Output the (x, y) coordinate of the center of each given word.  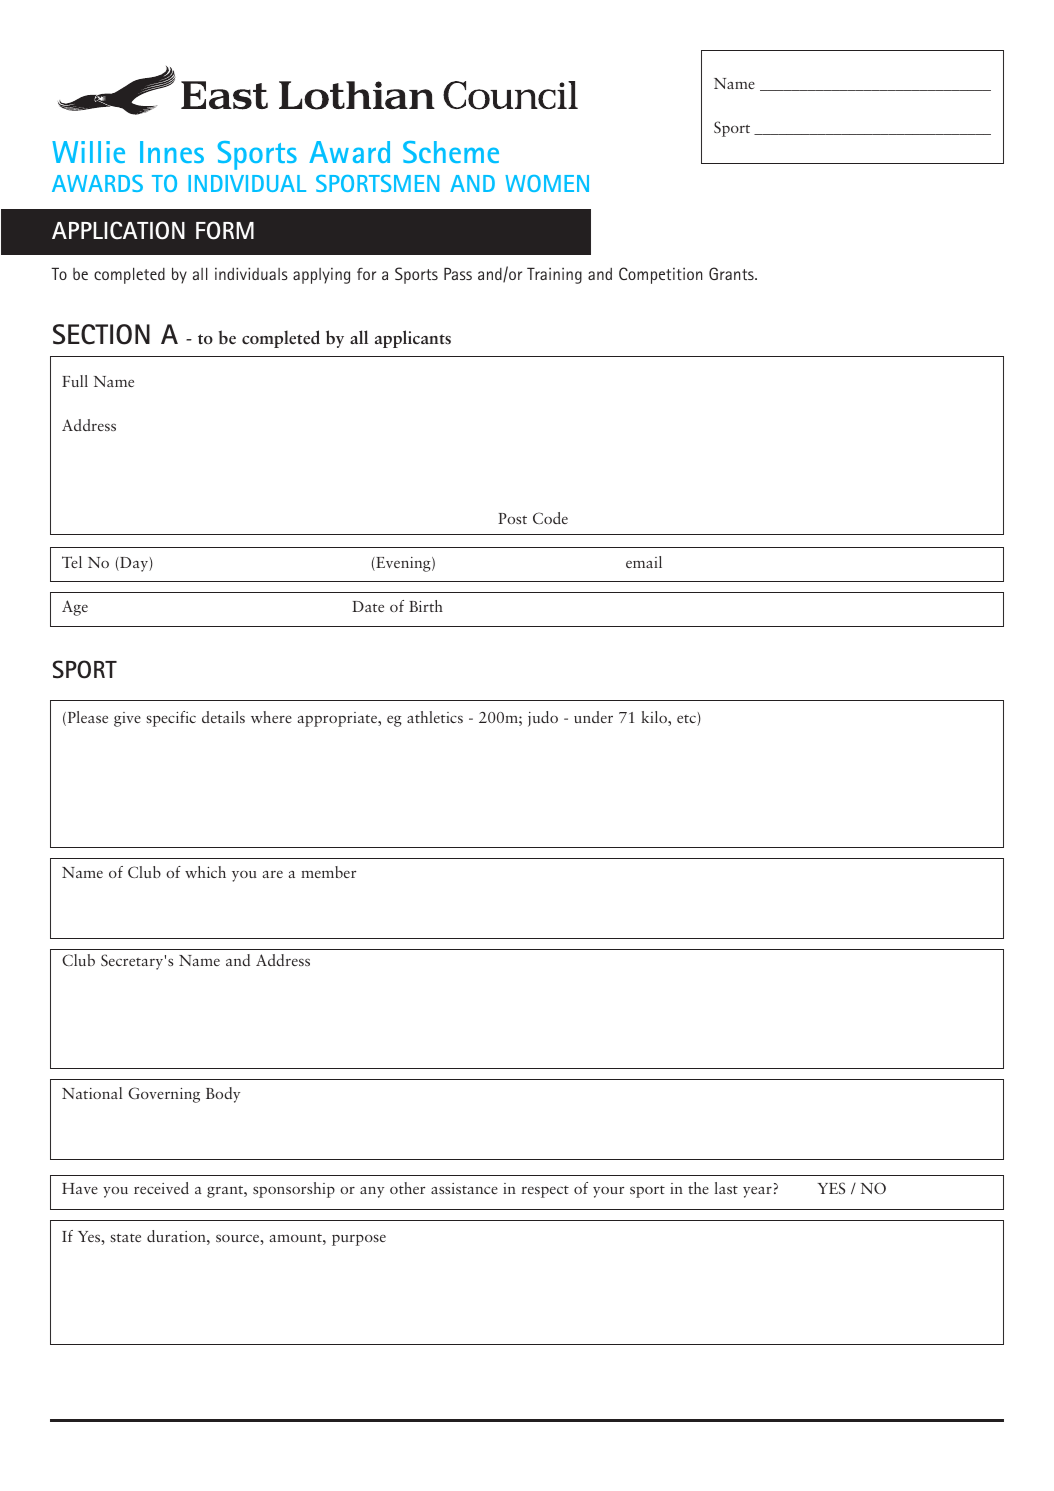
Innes (172, 152)
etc (687, 720)
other (407, 1188)
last (726, 1188)
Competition (660, 275)
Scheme (451, 152)
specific (171, 719)
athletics (435, 717)
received (161, 1188)
